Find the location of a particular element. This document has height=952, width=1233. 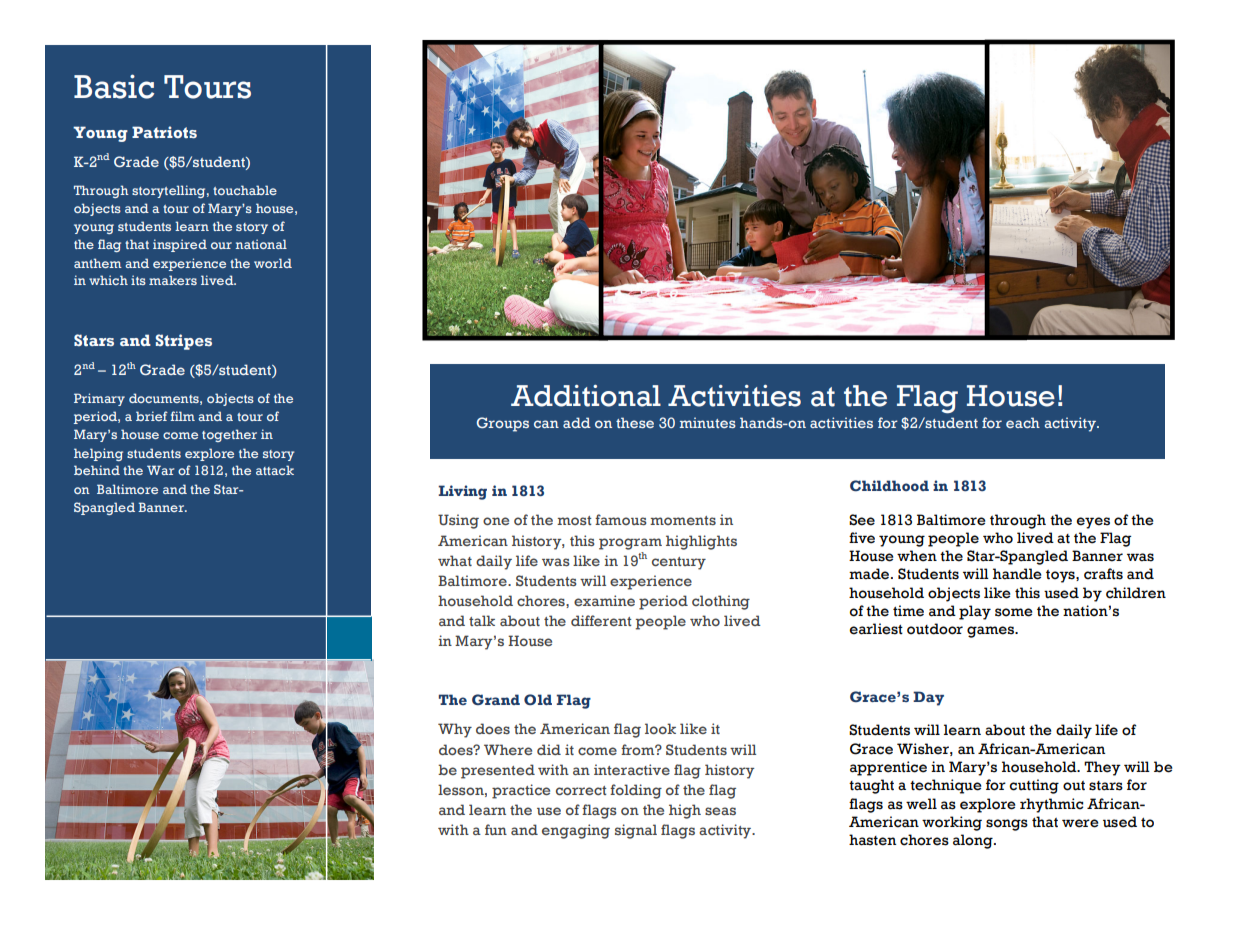

what is located at coordinates (455, 560).
